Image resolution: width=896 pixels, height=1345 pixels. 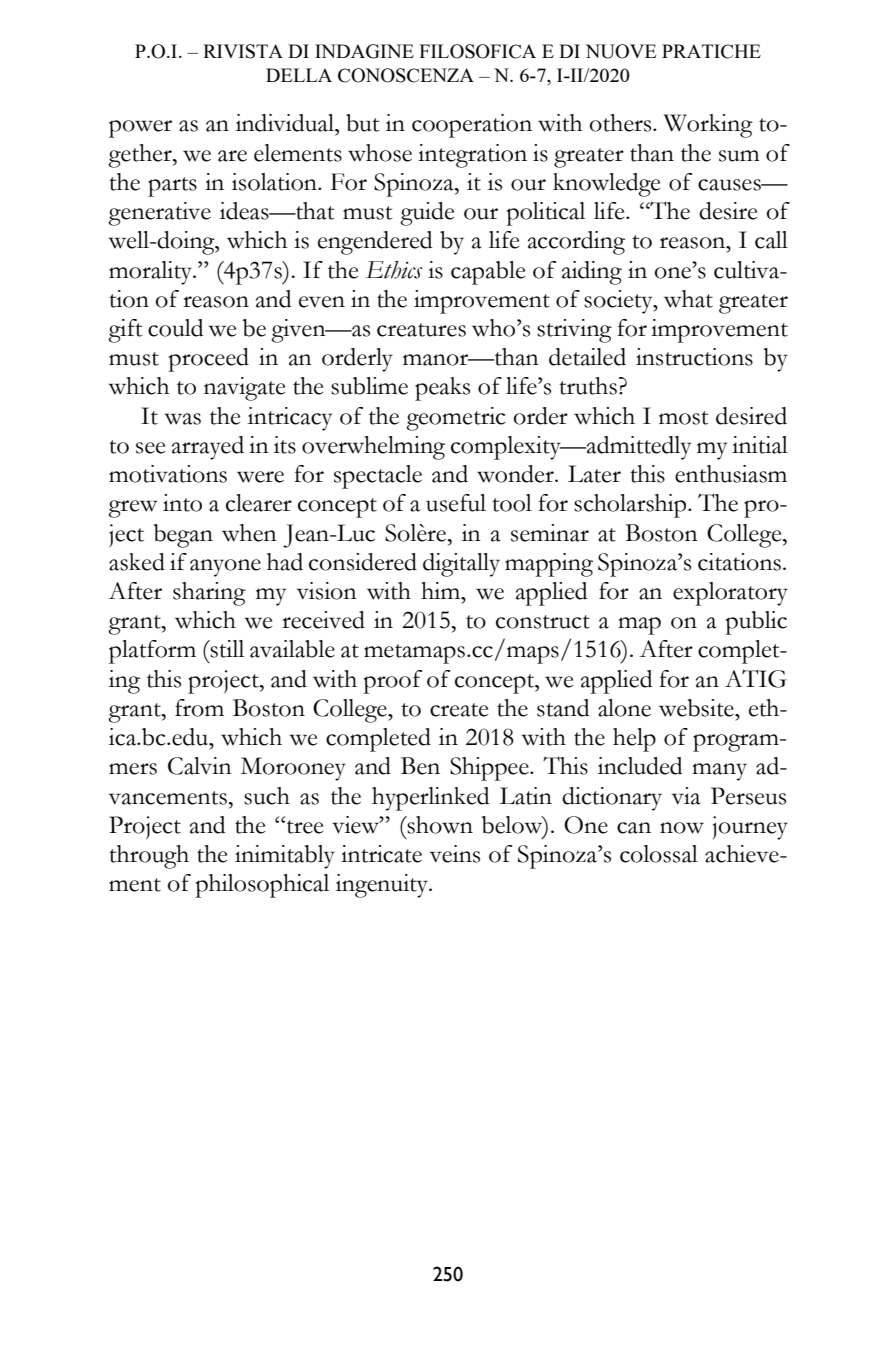 I want to click on Working, so click(x=708, y=126).
